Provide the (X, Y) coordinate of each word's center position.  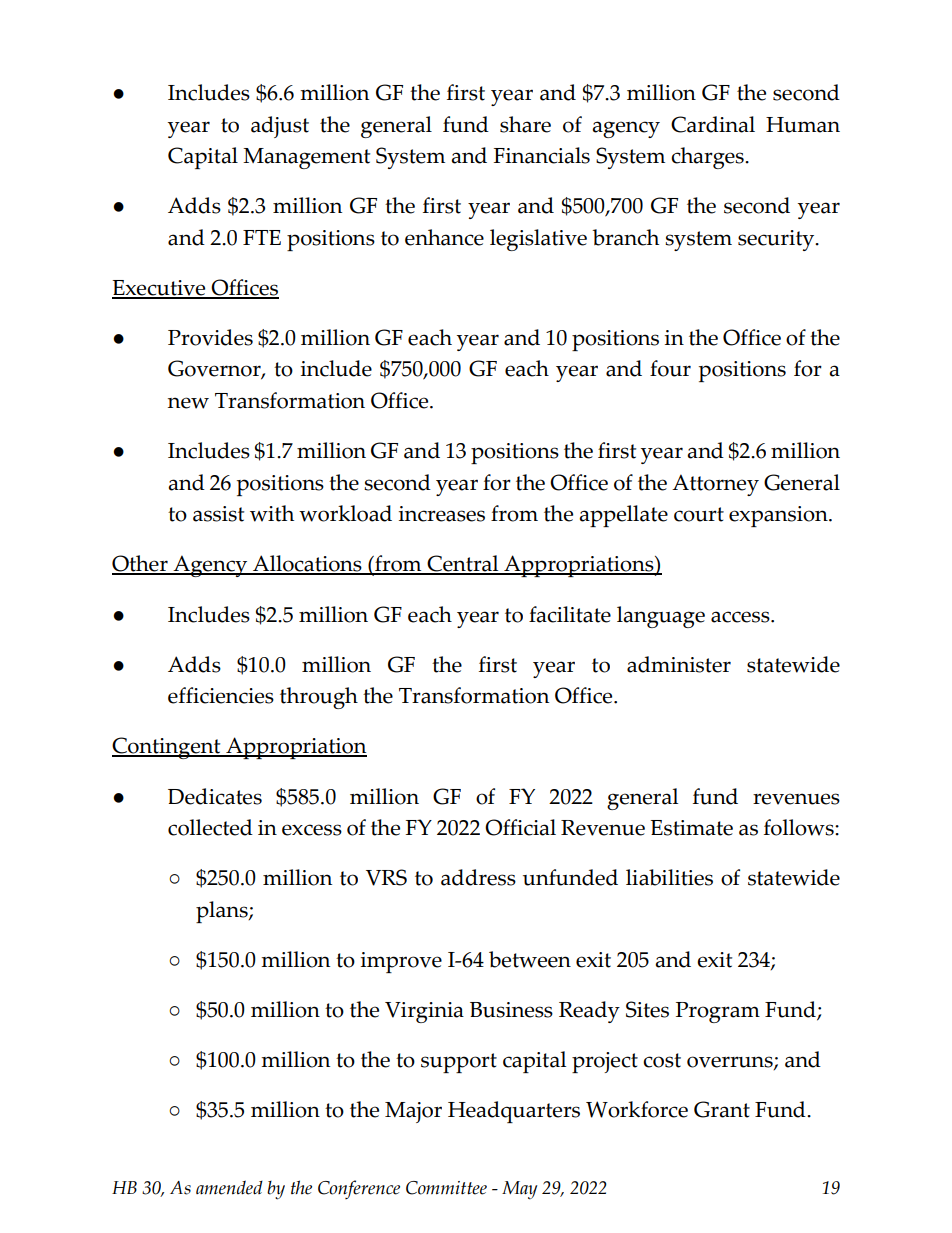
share (525, 124)
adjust (280, 127)
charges (708, 158)
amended (229, 1187)
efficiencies (221, 695)
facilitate (570, 614)
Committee (446, 1188)
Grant (722, 1109)
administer (679, 664)
